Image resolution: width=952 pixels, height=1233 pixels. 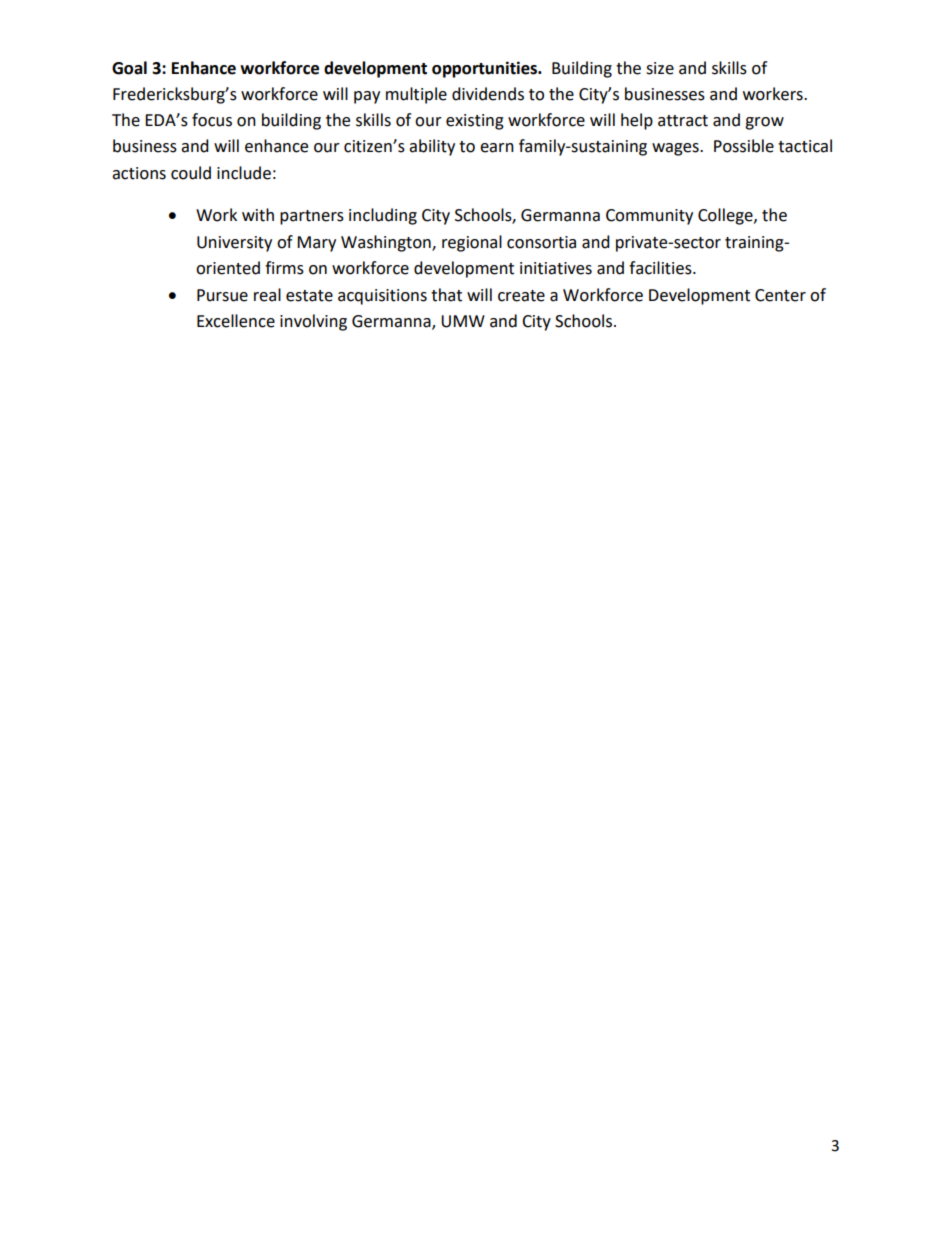 What do you see at coordinates (485, 69) in the document?
I see `opportunities` at bounding box center [485, 69].
